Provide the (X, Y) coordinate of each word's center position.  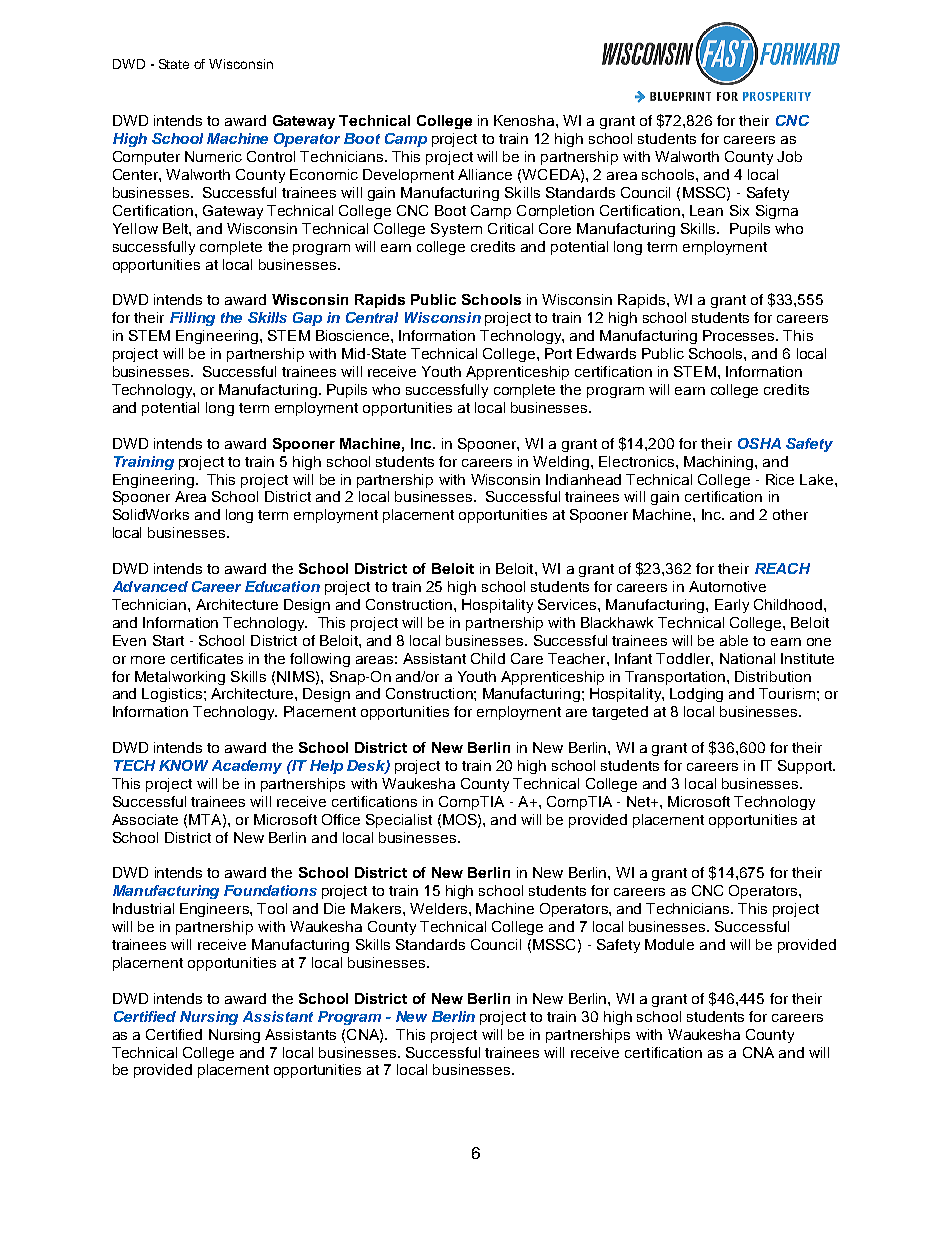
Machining (720, 463)
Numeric (213, 156)
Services (568, 604)
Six (739, 210)
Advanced (150, 586)
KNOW (183, 765)
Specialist (399, 821)
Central (372, 317)
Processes (740, 335)
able (734, 640)
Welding (562, 463)
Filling (192, 319)
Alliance (485, 174)
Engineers (215, 910)
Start (168, 640)
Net (639, 801)
